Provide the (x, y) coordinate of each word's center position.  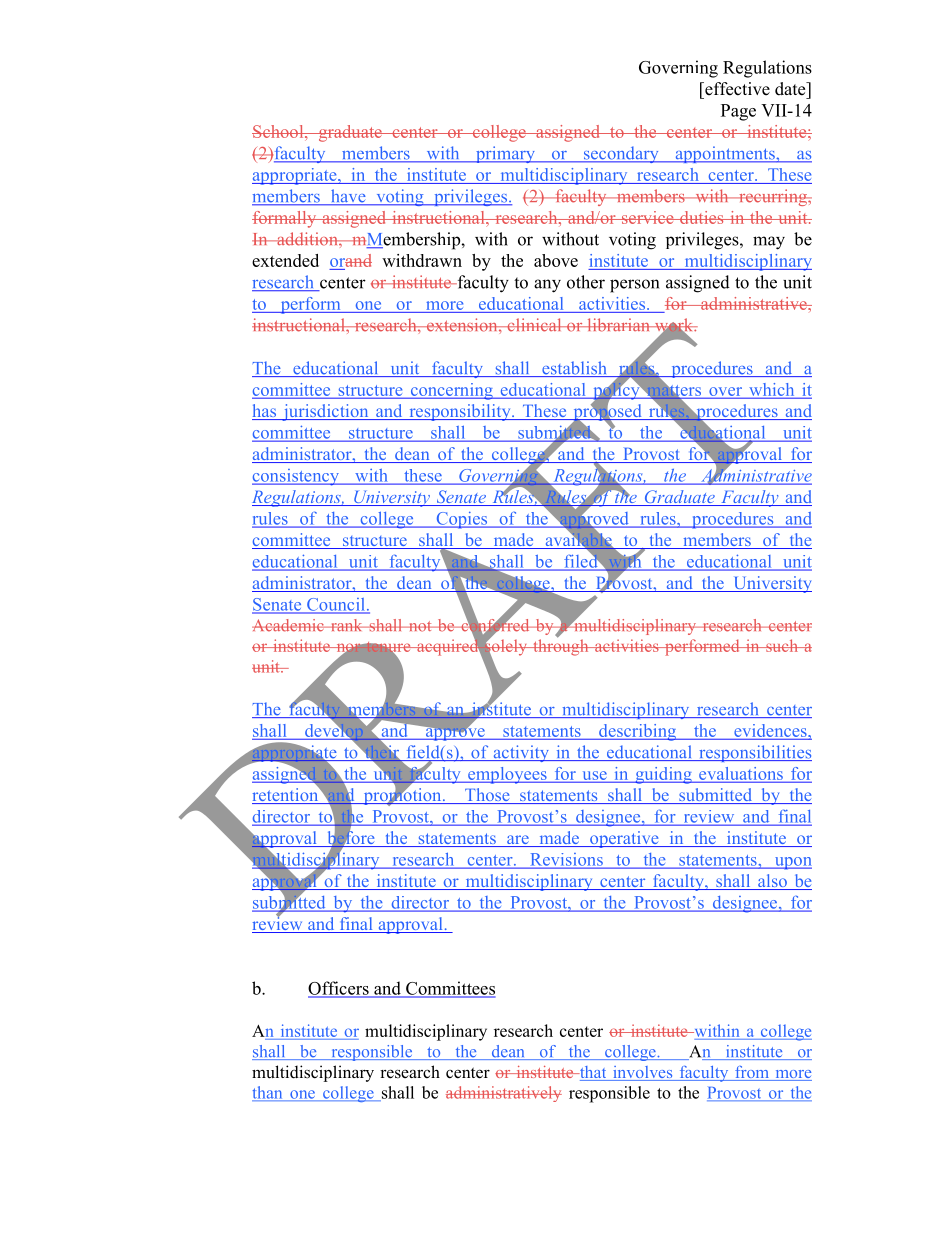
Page (738, 112)
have (348, 197)
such (782, 645)
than (268, 1093)
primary (505, 154)
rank (346, 625)
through (561, 646)
